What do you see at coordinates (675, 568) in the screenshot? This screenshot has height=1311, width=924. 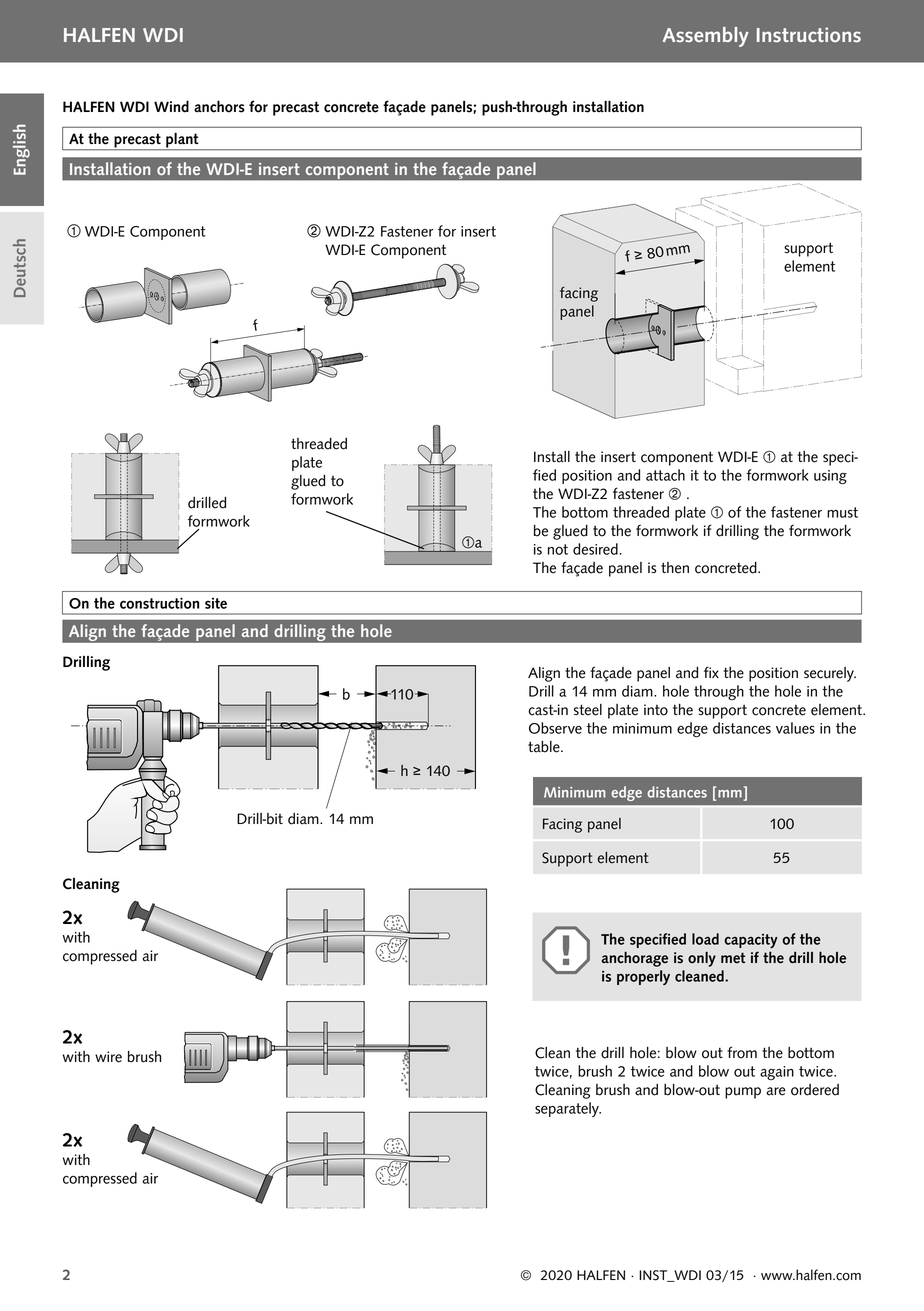 I see `then` at bounding box center [675, 568].
